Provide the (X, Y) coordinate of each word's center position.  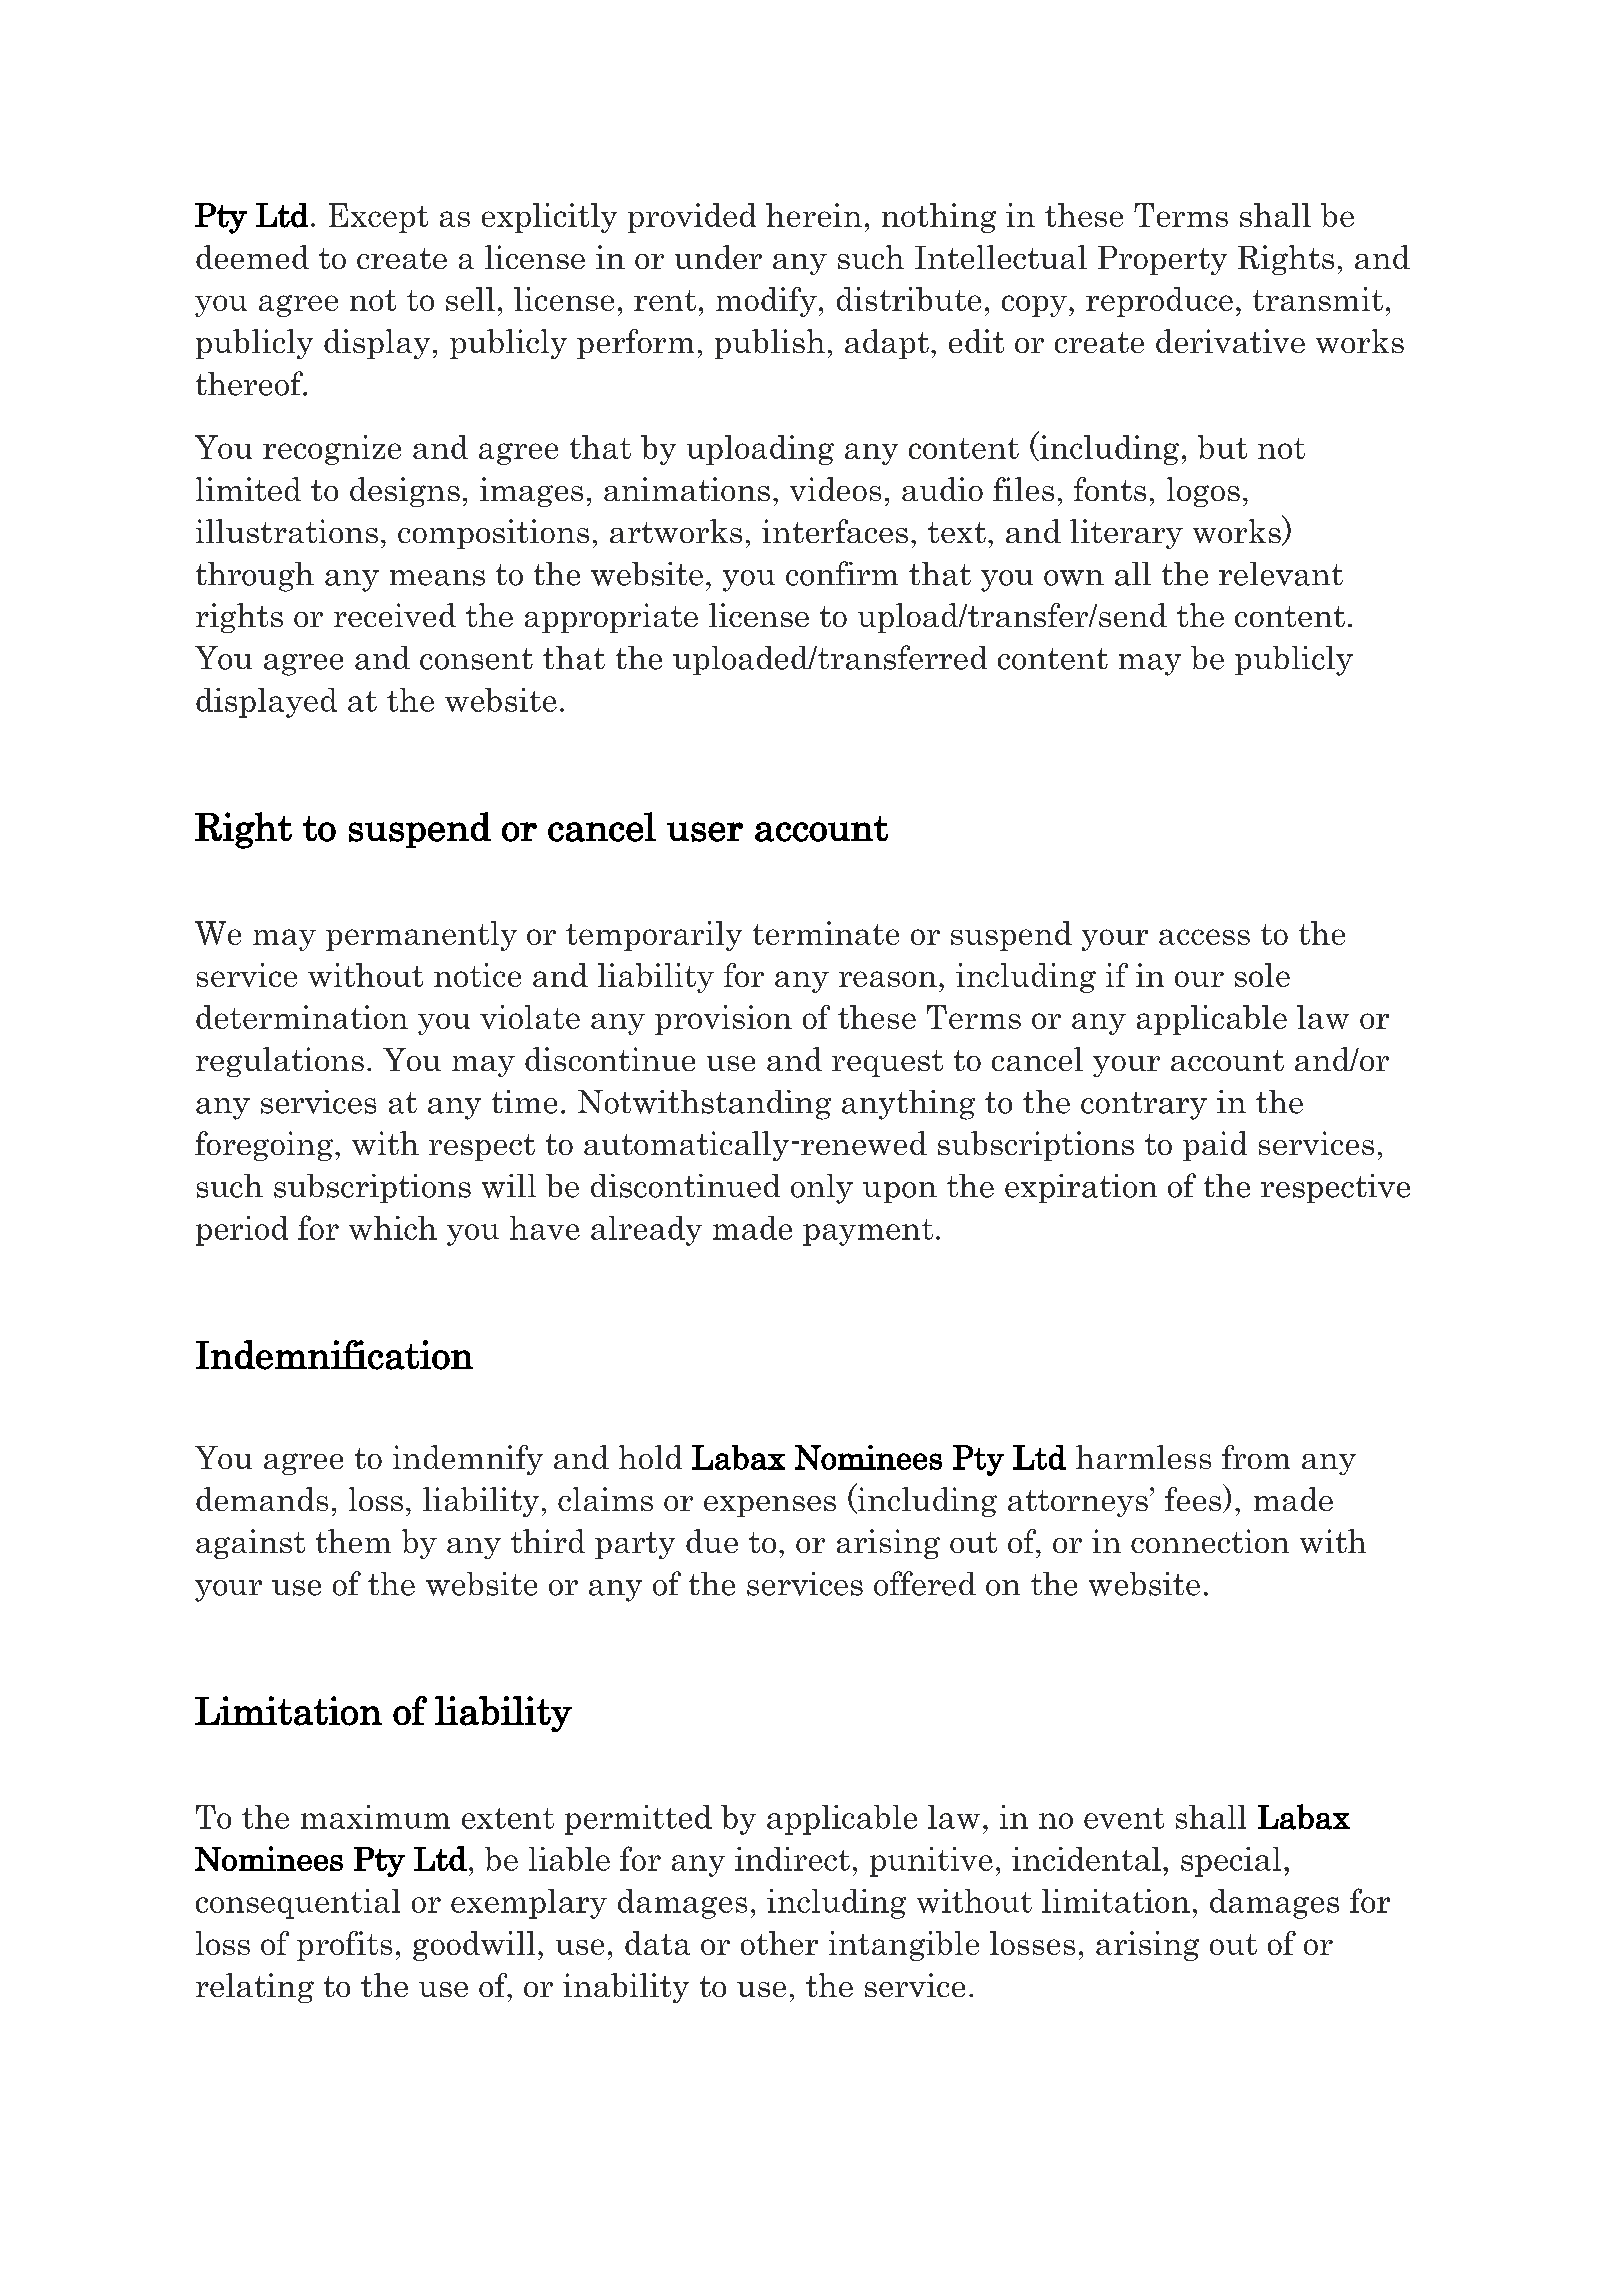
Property (1162, 260)
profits (344, 1946)
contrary (1144, 1106)
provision (723, 1020)
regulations (280, 1062)
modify (766, 302)
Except (378, 218)
